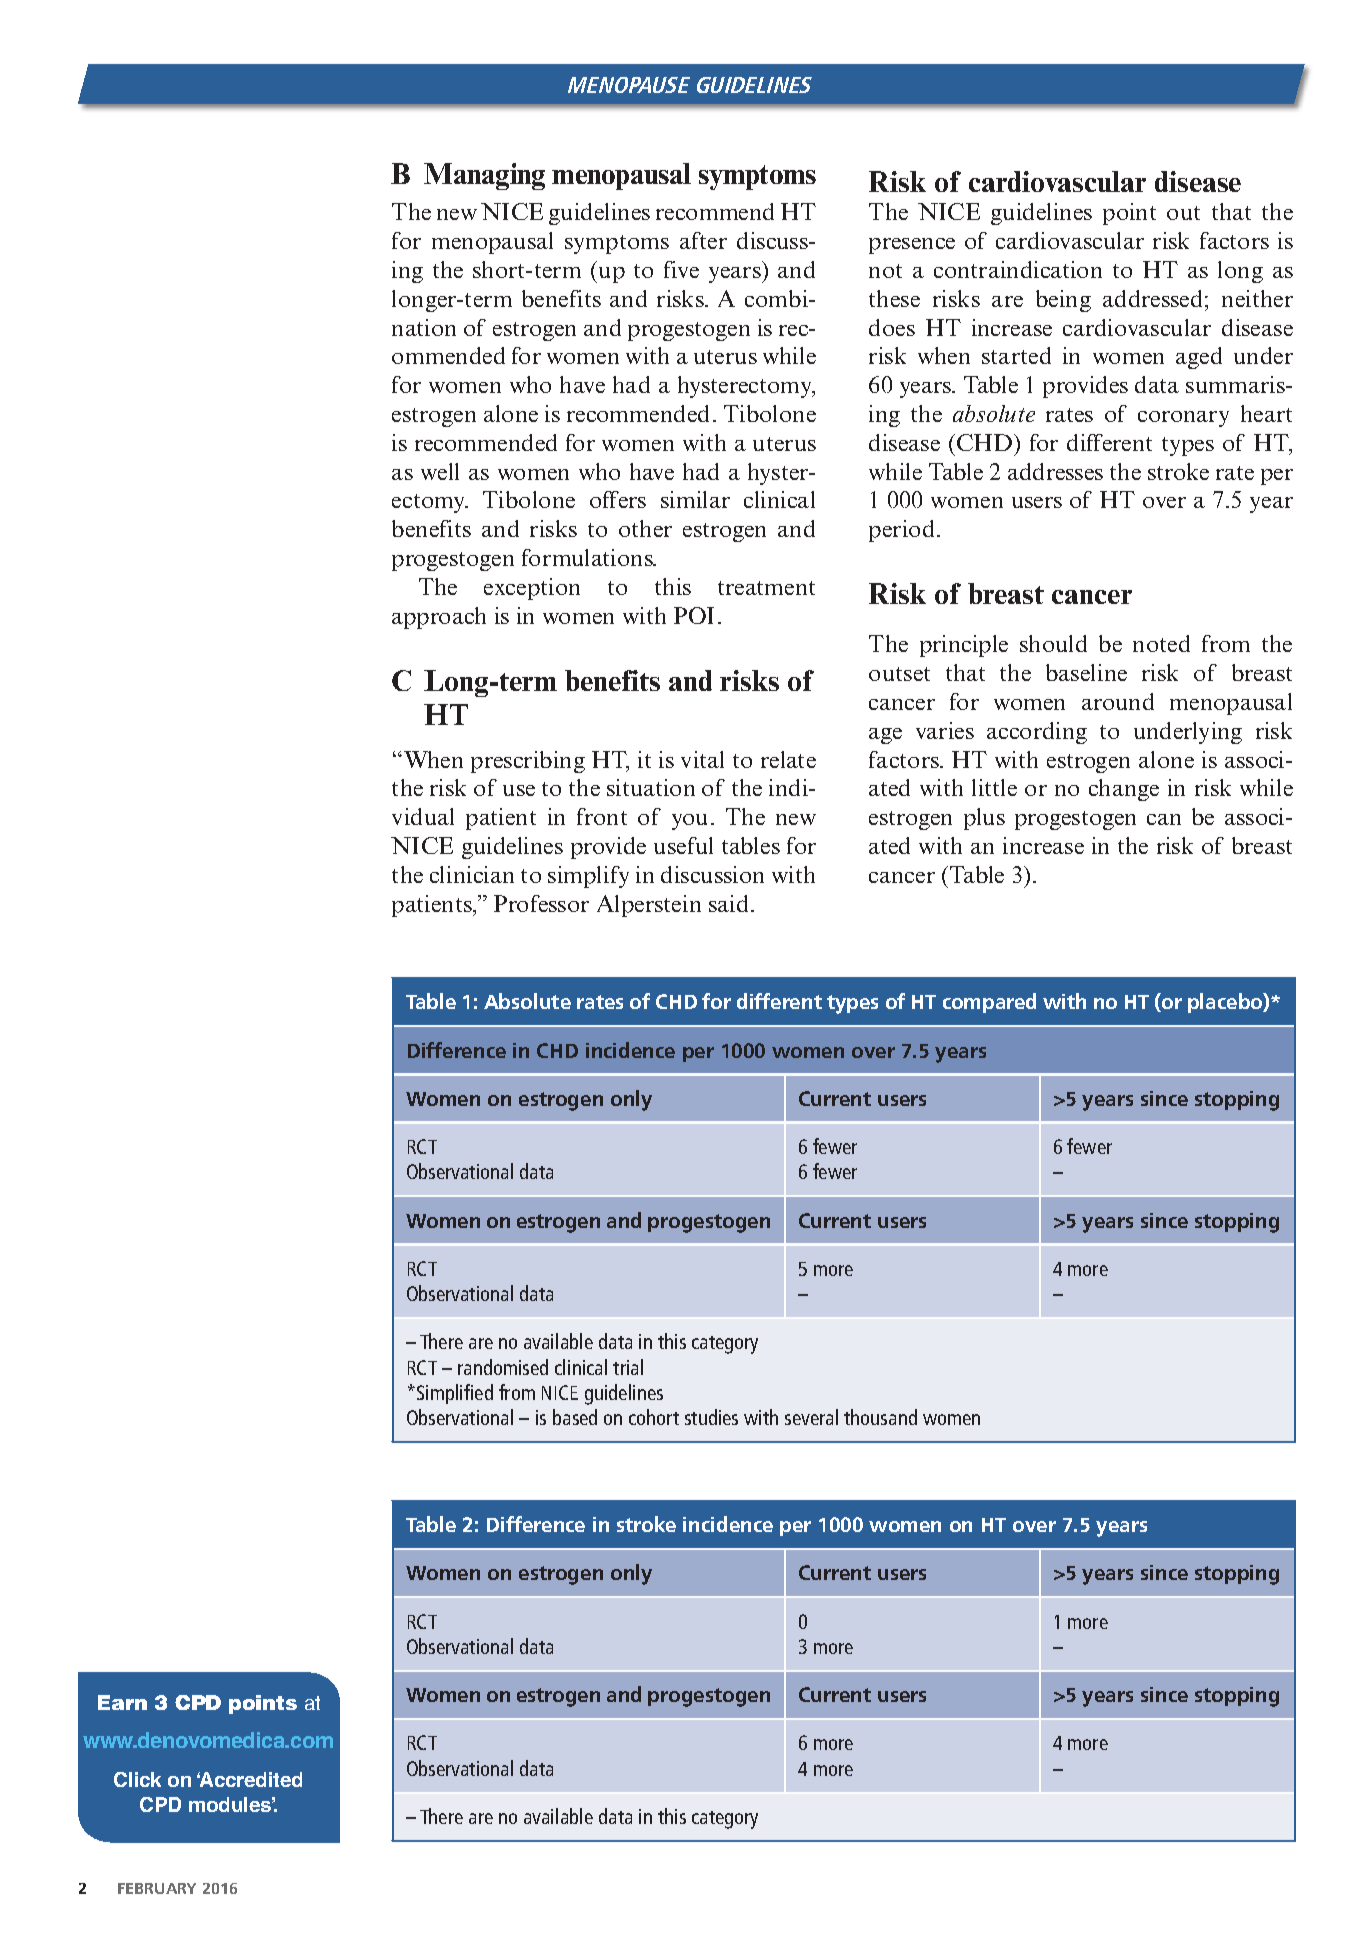 This screenshot has height=1940, width=1372. I want to click on Simplified, so click(455, 1394).
